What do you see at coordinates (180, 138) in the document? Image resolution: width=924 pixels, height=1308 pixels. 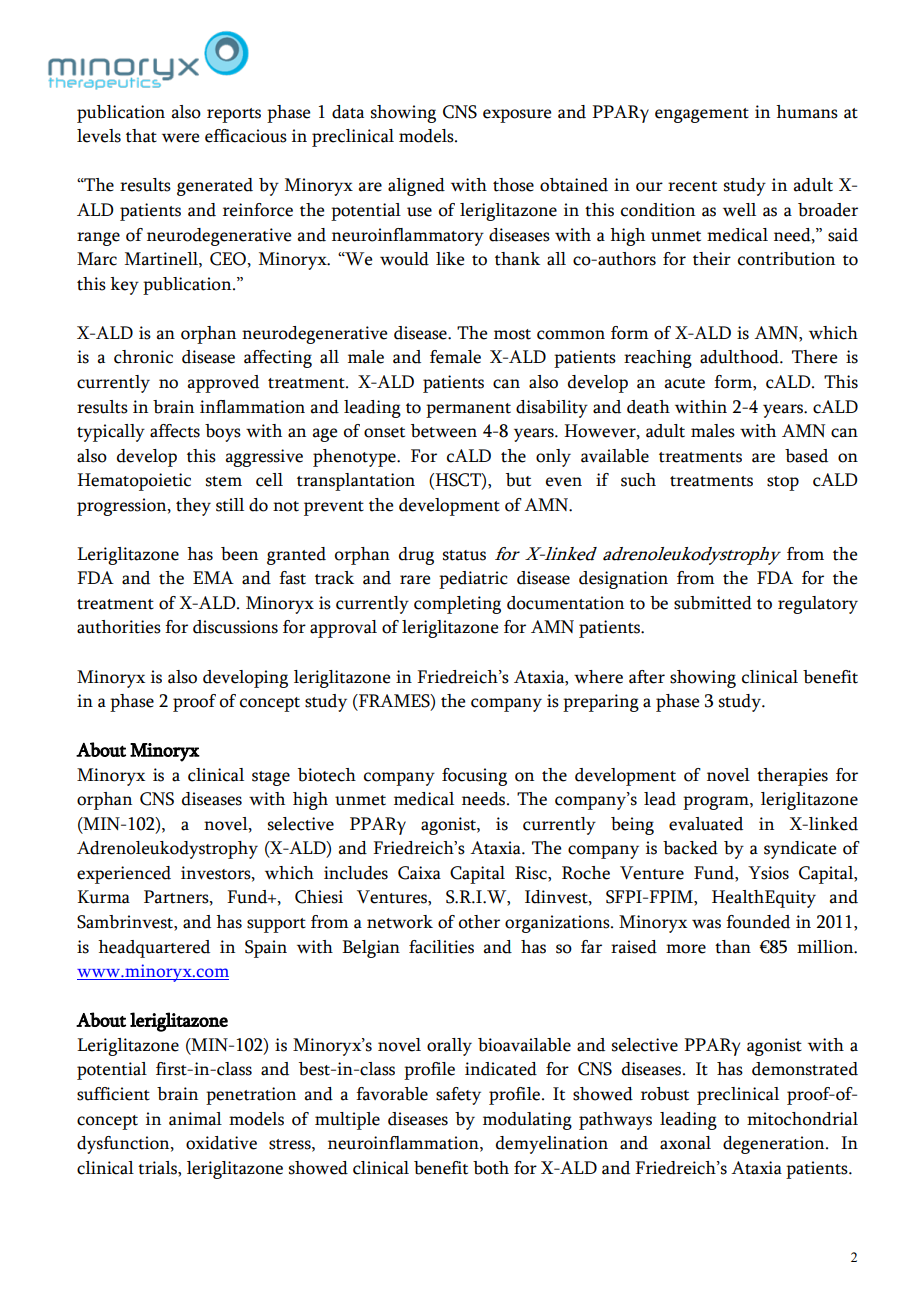 I see `were` at bounding box center [180, 138].
